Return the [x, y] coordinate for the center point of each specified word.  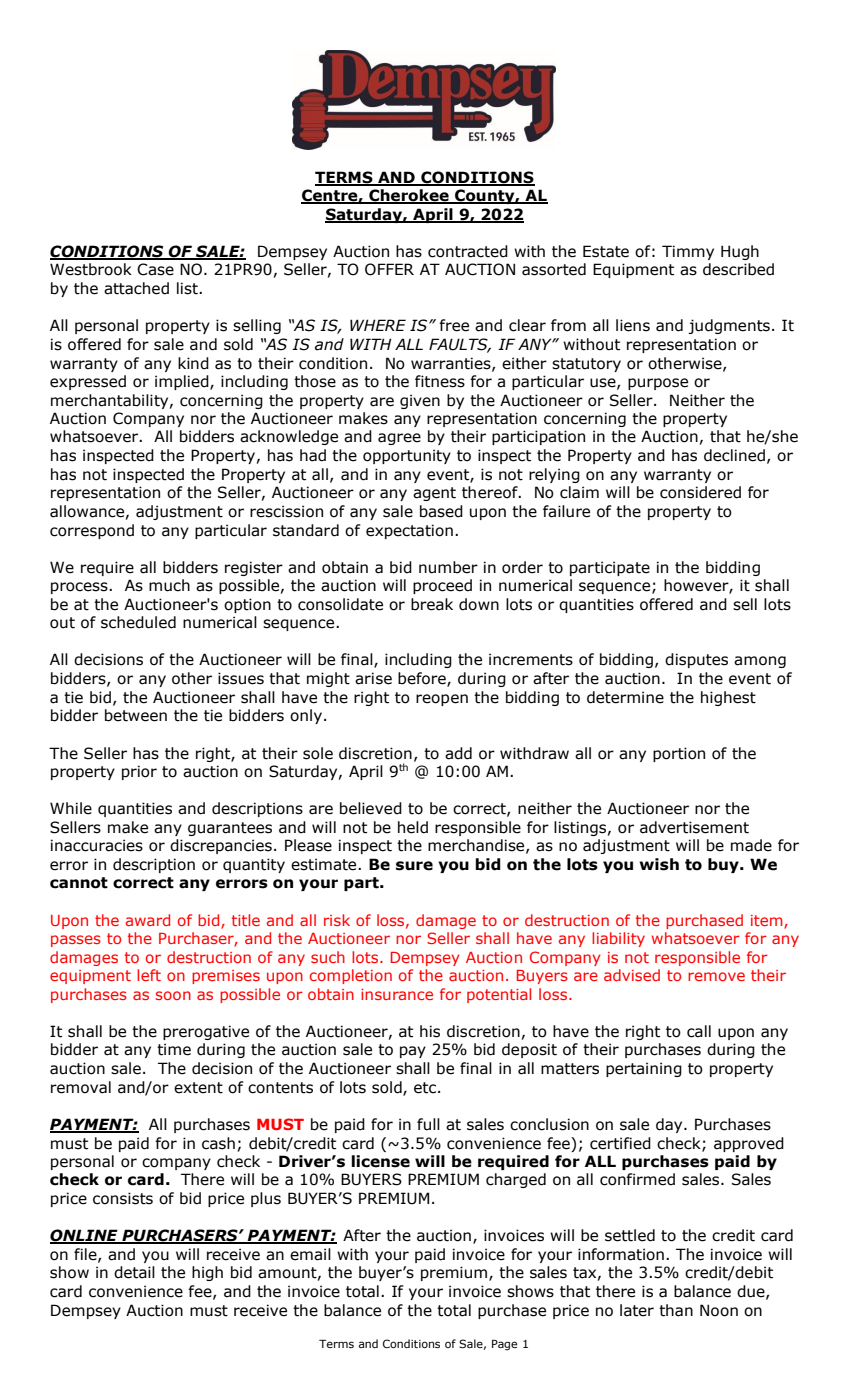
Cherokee [409, 196]
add [458, 753]
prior [139, 772]
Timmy [688, 252]
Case [155, 269]
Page [504, 1345]
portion [679, 754]
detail [134, 1272]
